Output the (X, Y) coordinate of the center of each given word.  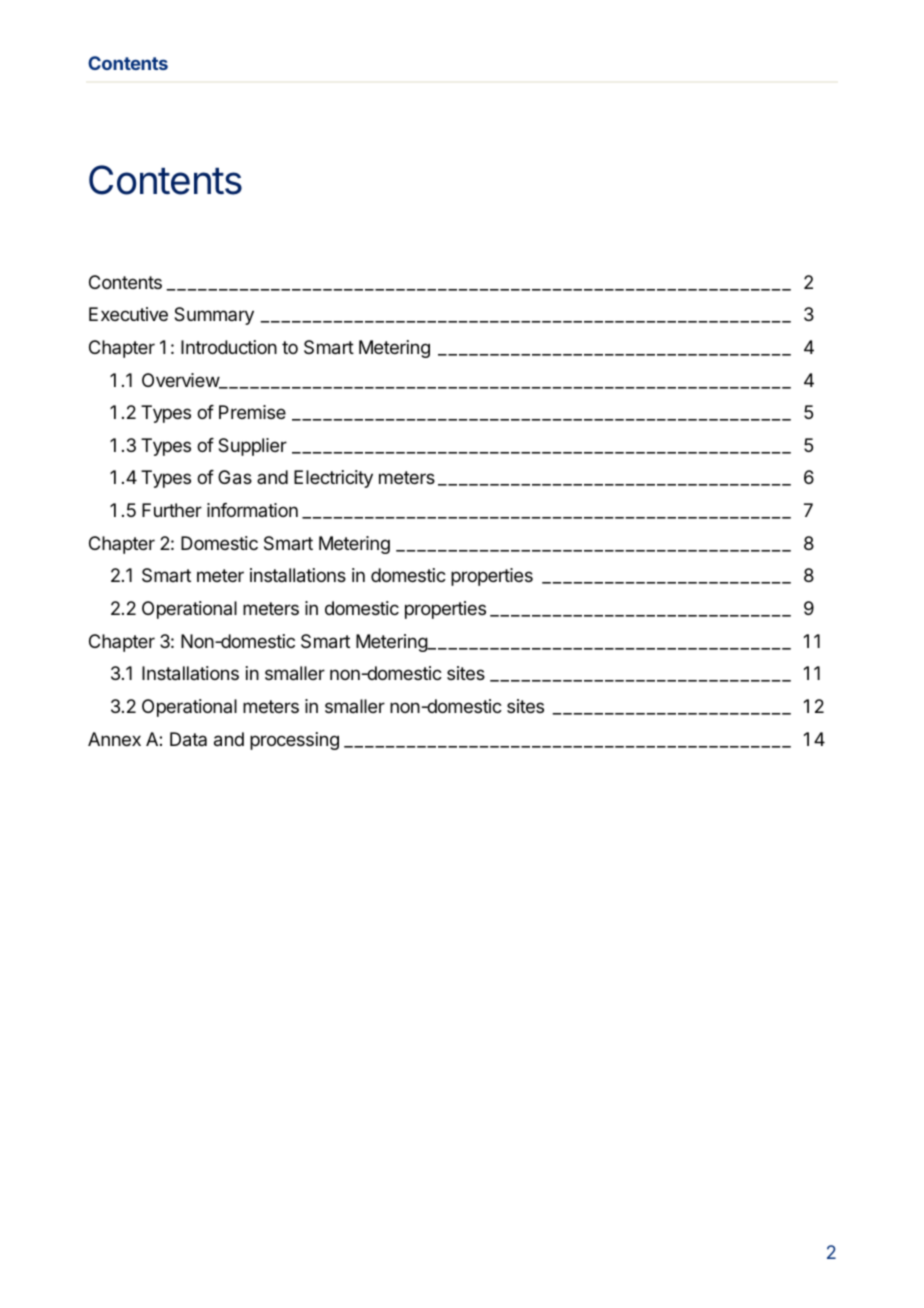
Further (172, 510)
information (252, 510)
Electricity (333, 479)
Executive (128, 314)
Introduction (229, 347)
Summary (214, 316)
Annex (114, 739)
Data (188, 739)
